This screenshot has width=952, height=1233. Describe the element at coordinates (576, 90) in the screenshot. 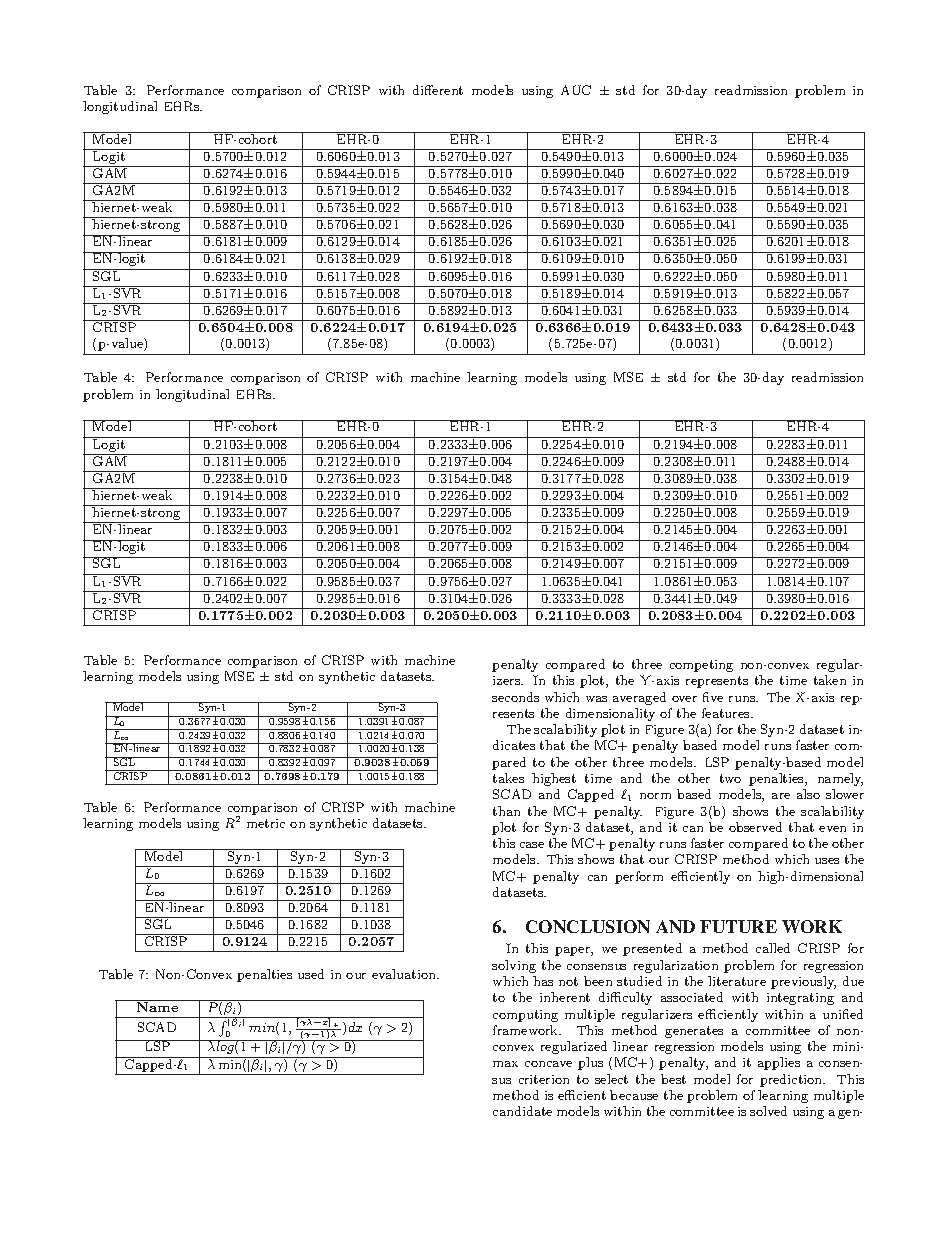

I see `AUC` at that location.
